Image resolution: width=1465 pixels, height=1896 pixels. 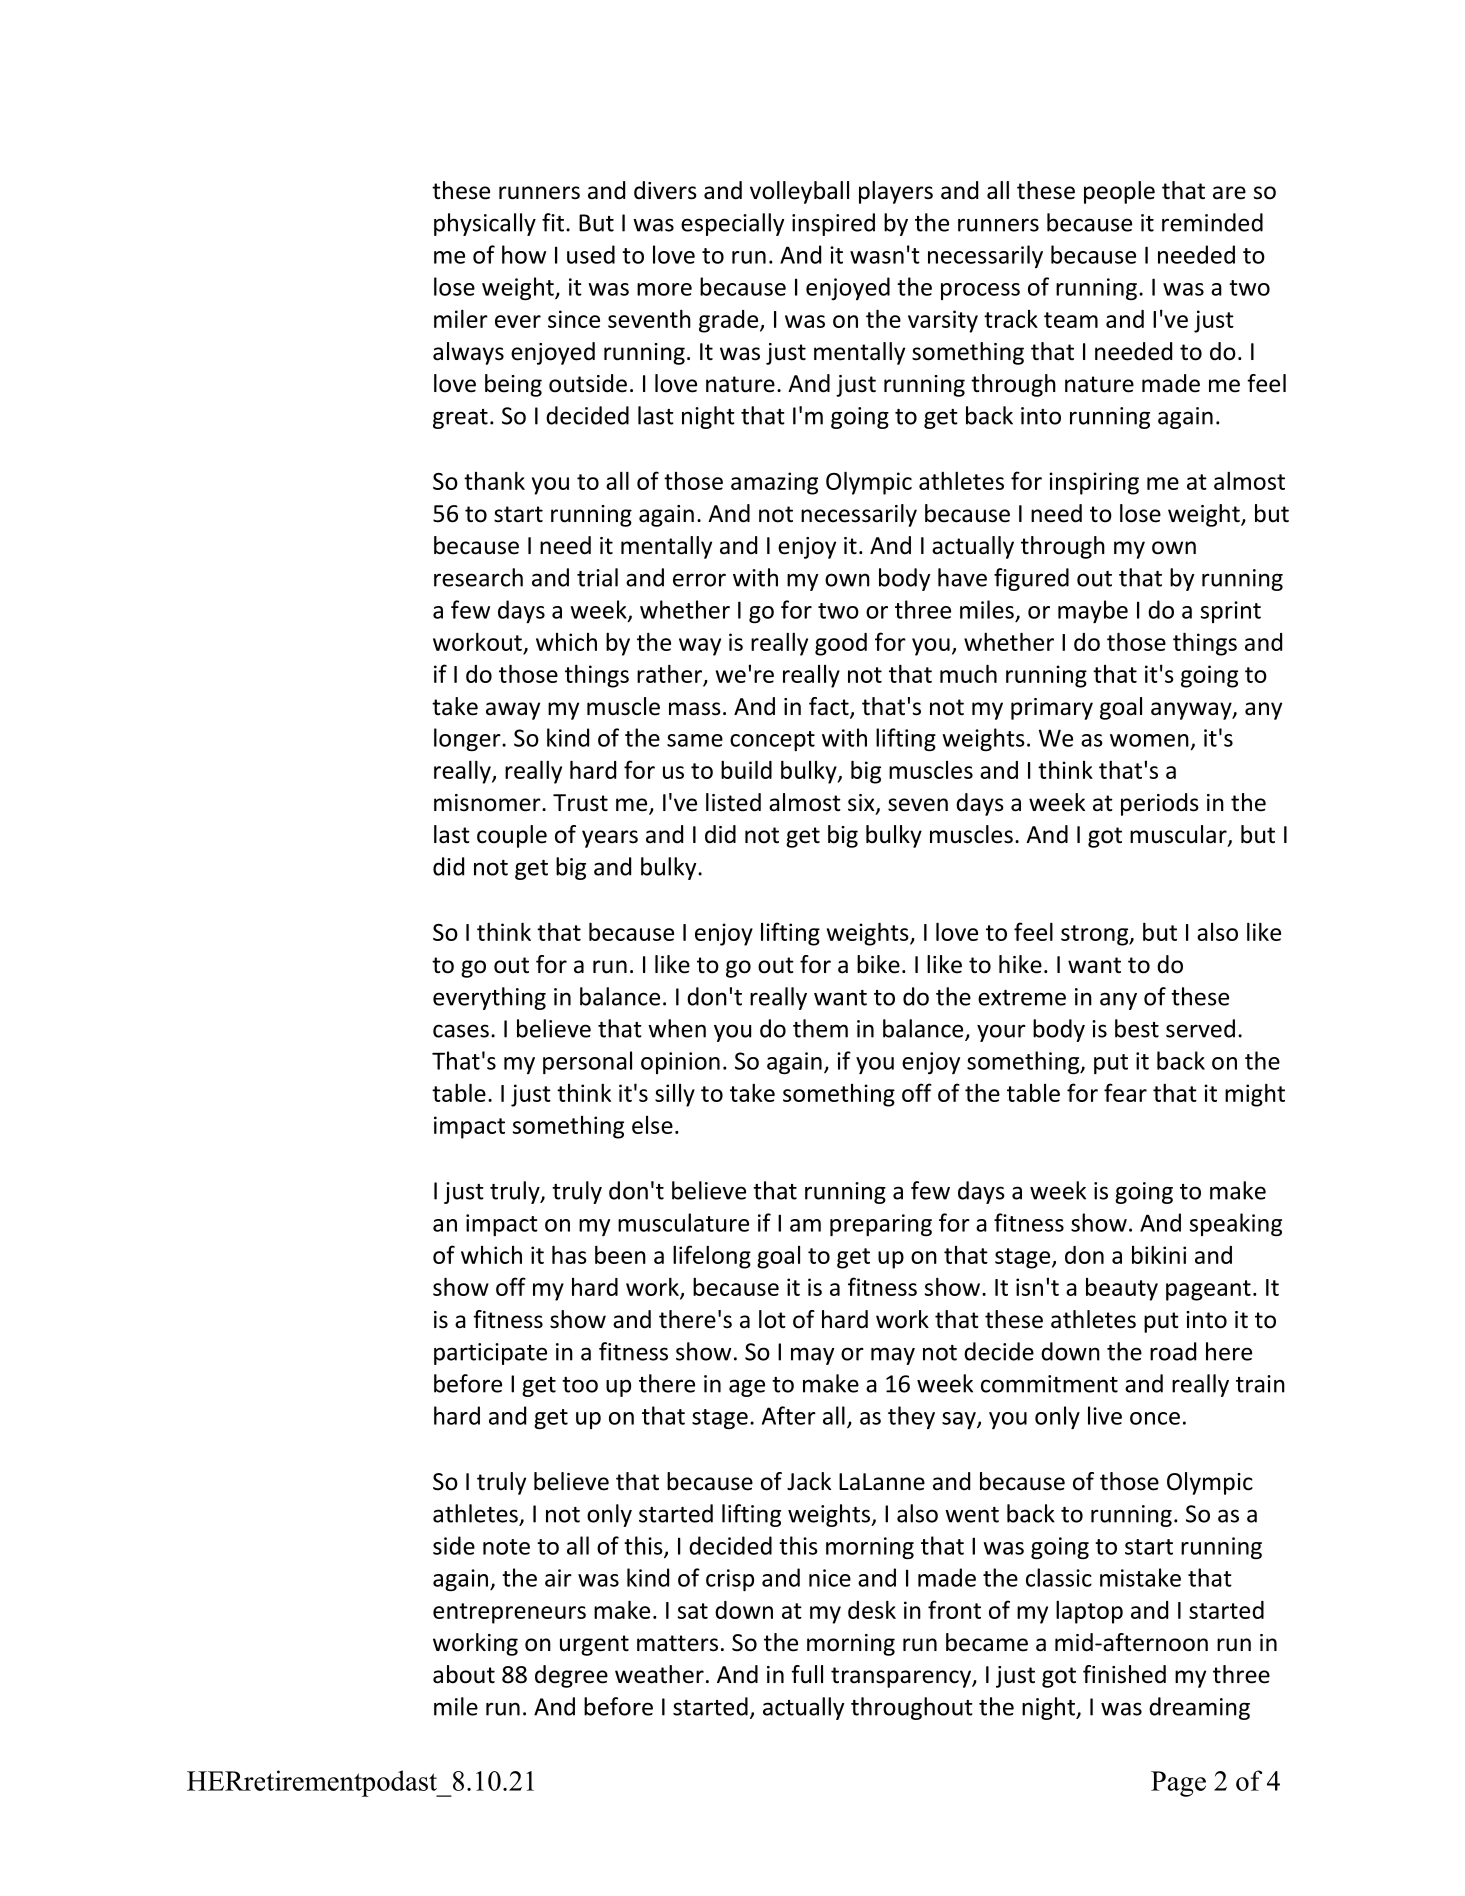 What do you see at coordinates (878, 964) in the screenshot?
I see `bike` at bounding box center [878, 964].
